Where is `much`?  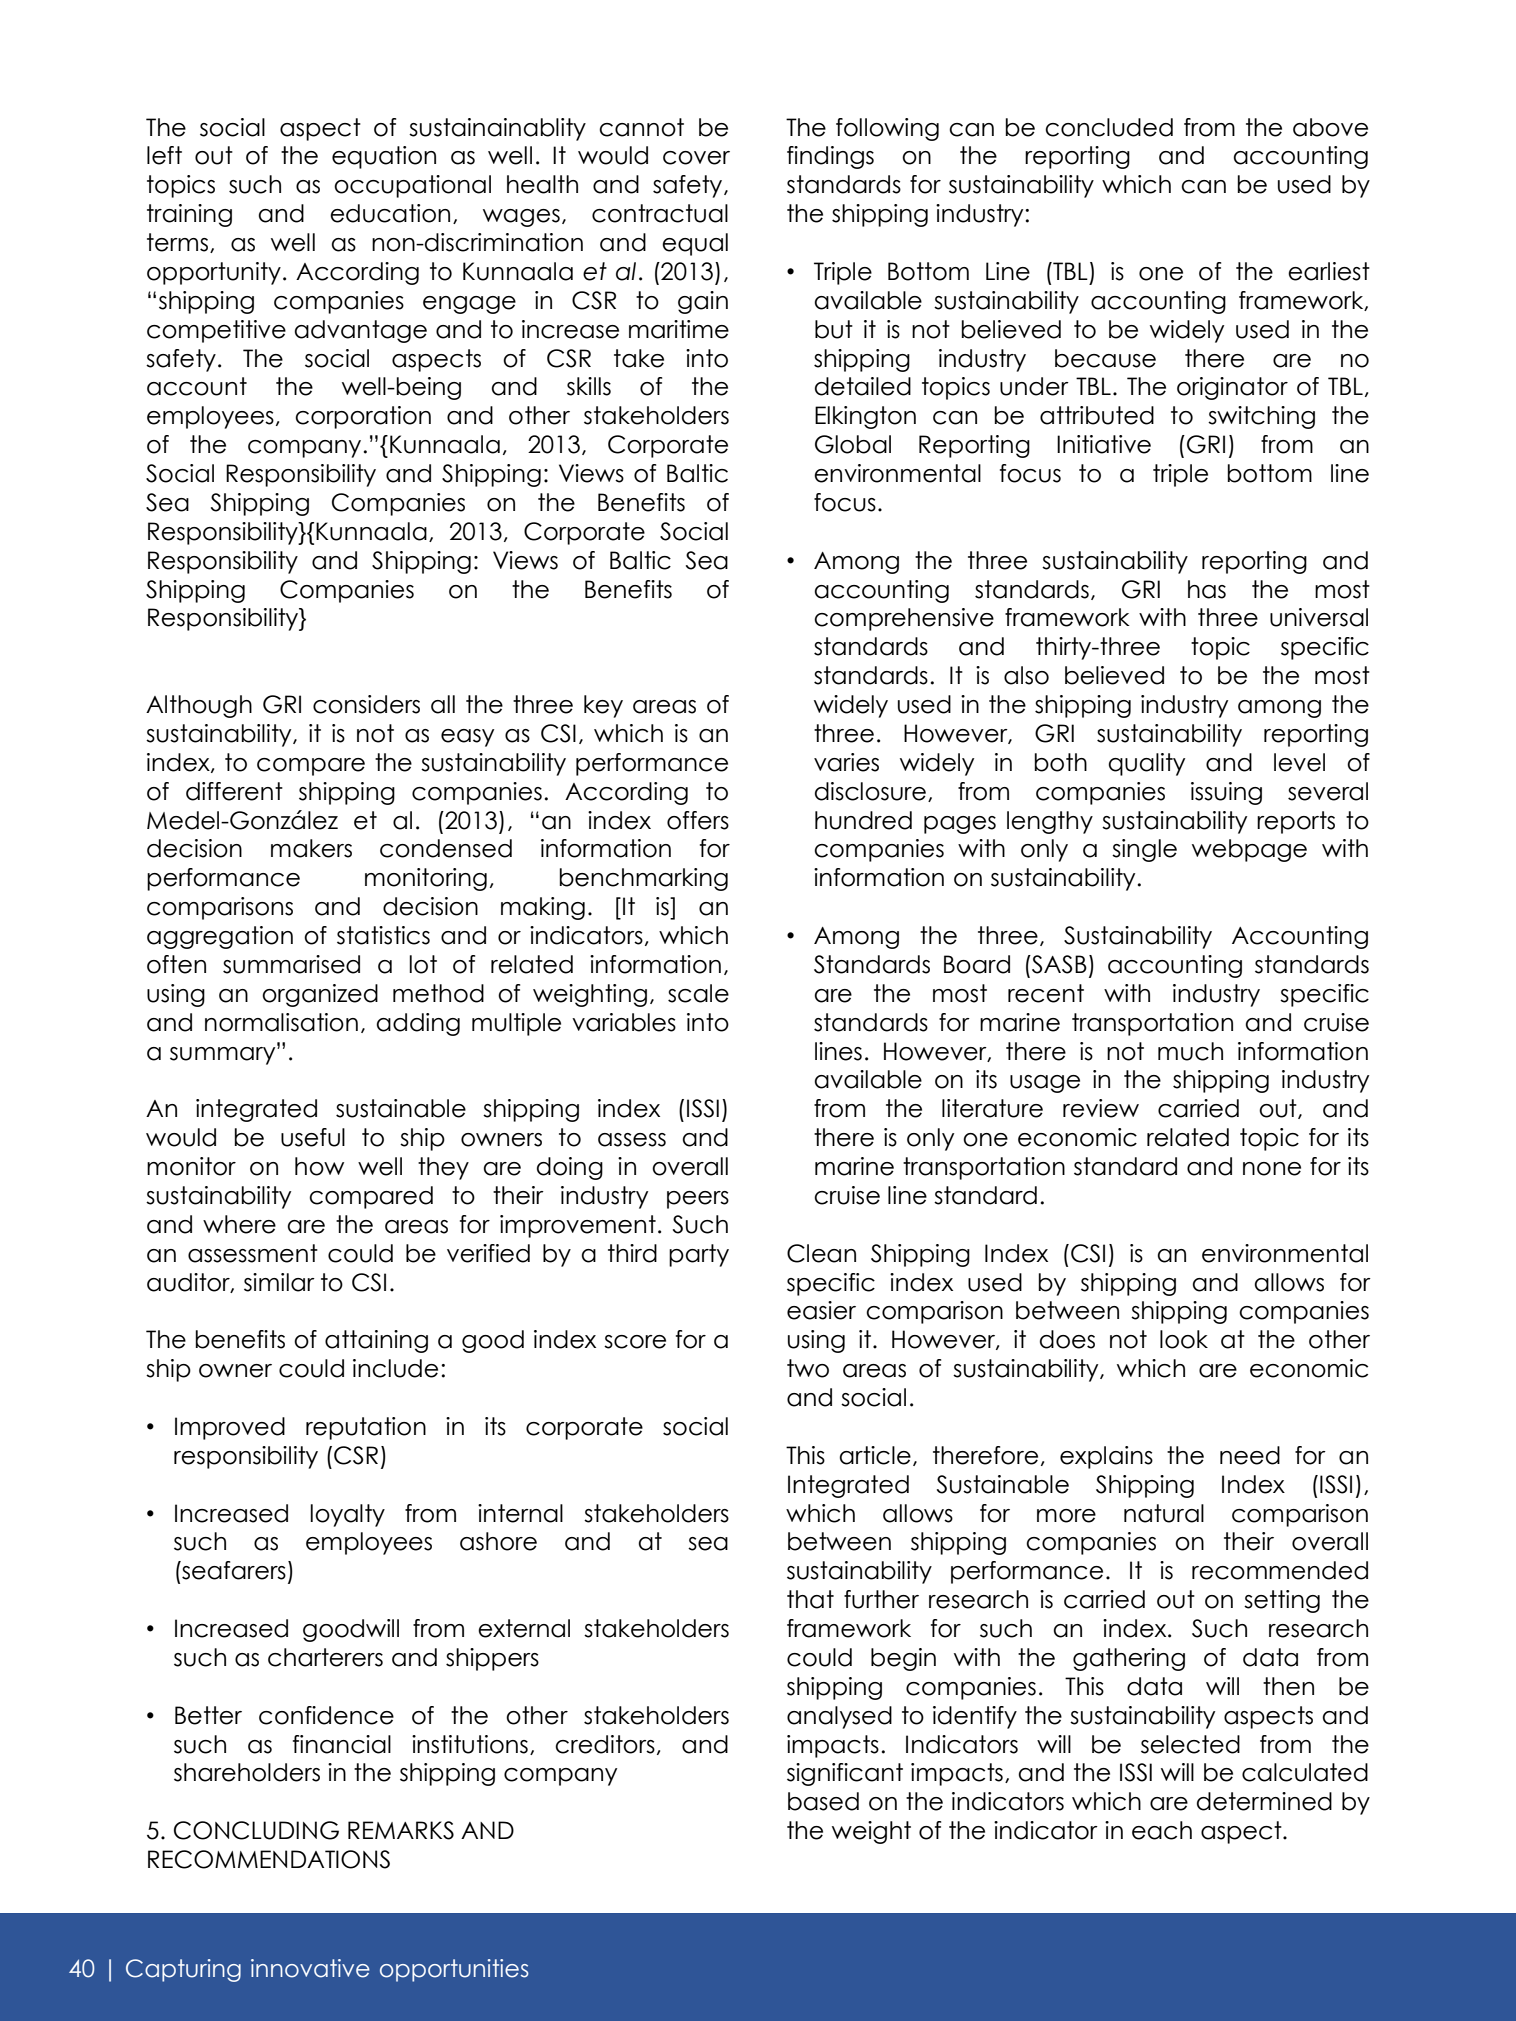
much is located at coordinates (1190, 1051).
